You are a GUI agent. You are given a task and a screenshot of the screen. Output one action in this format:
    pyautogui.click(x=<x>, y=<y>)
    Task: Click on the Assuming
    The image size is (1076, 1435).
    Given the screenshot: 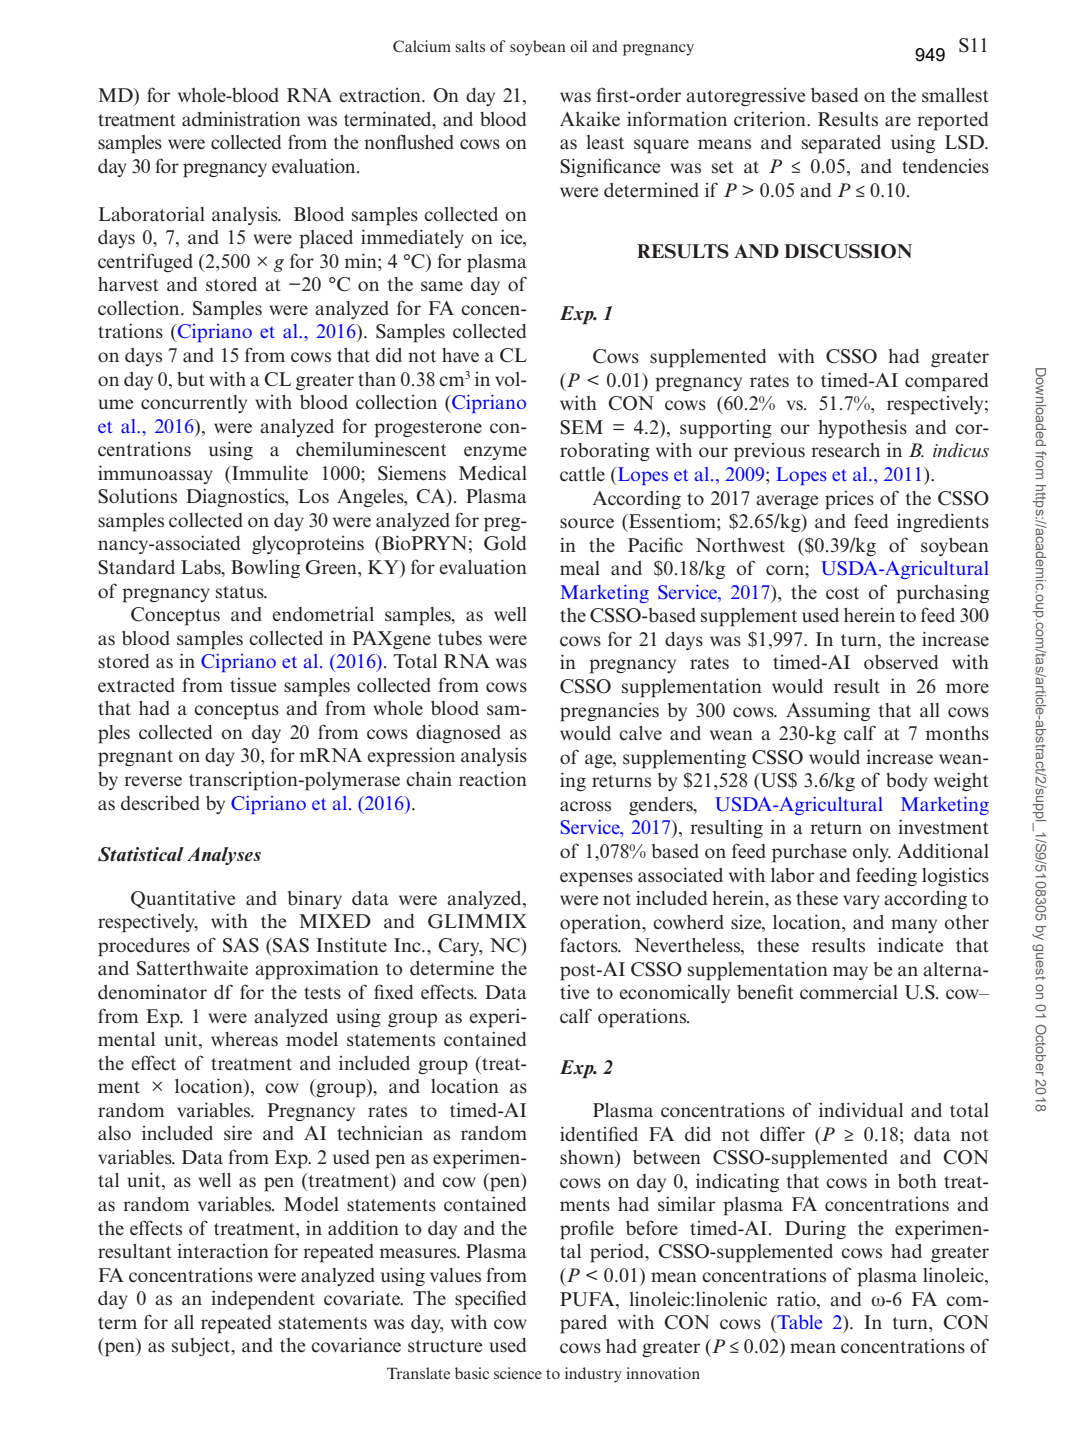 What is the action you would take?
    pyautogui.click(x=828, y=711)
